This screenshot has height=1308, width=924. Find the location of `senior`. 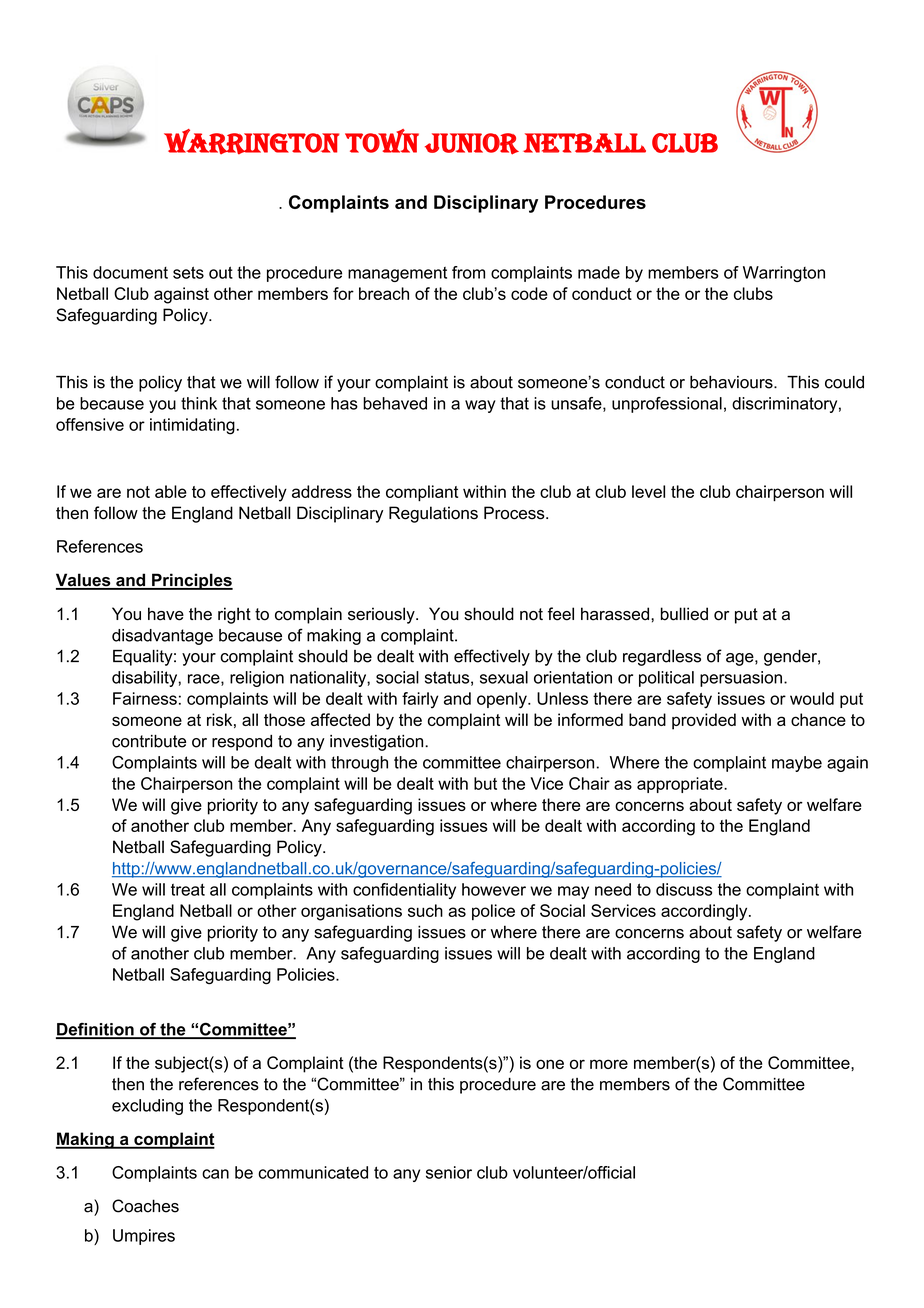

senior is located at coordinates (449, 1172).
